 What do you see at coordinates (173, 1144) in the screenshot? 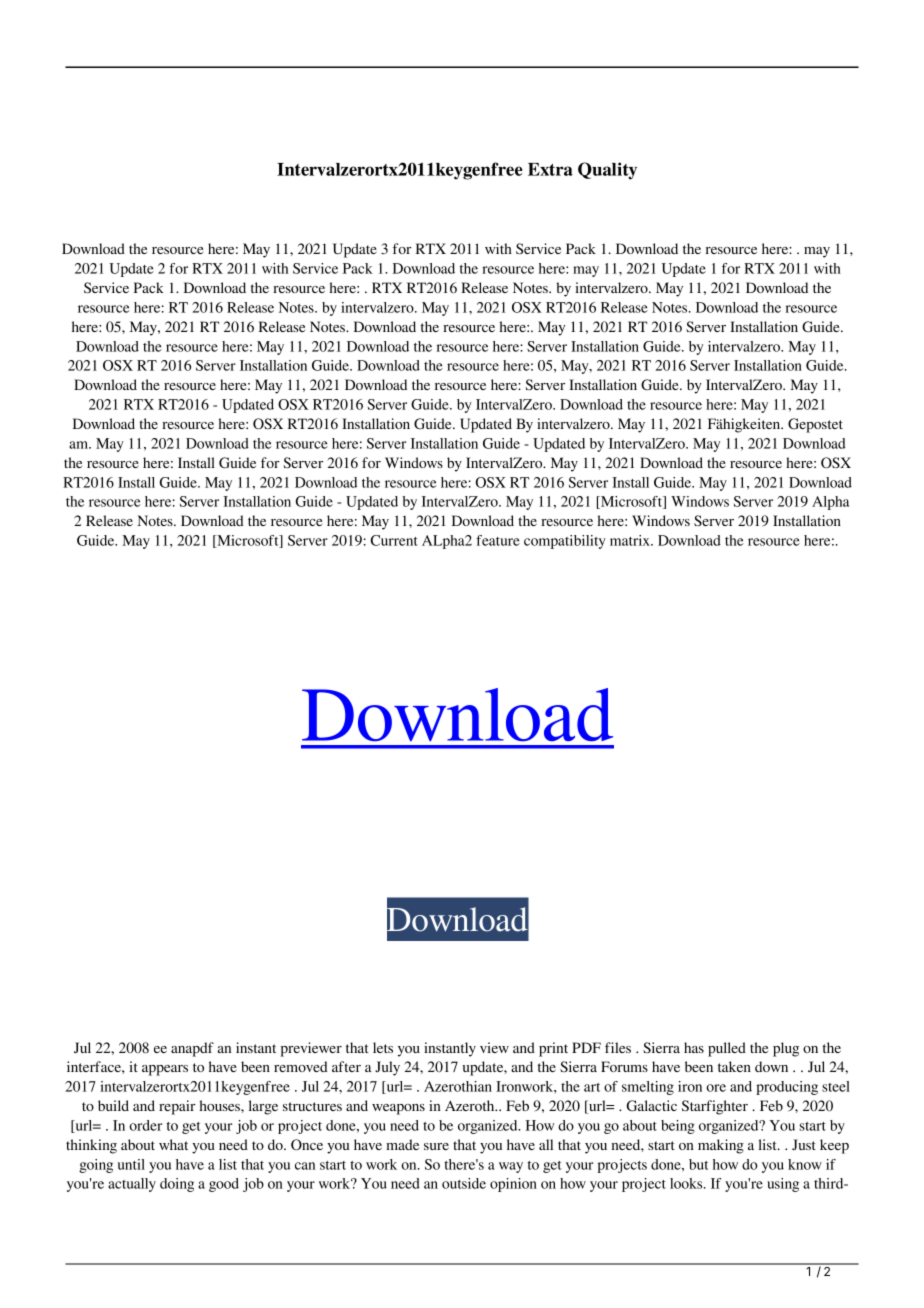
I see `what` at bounding box center [173, 1144].
